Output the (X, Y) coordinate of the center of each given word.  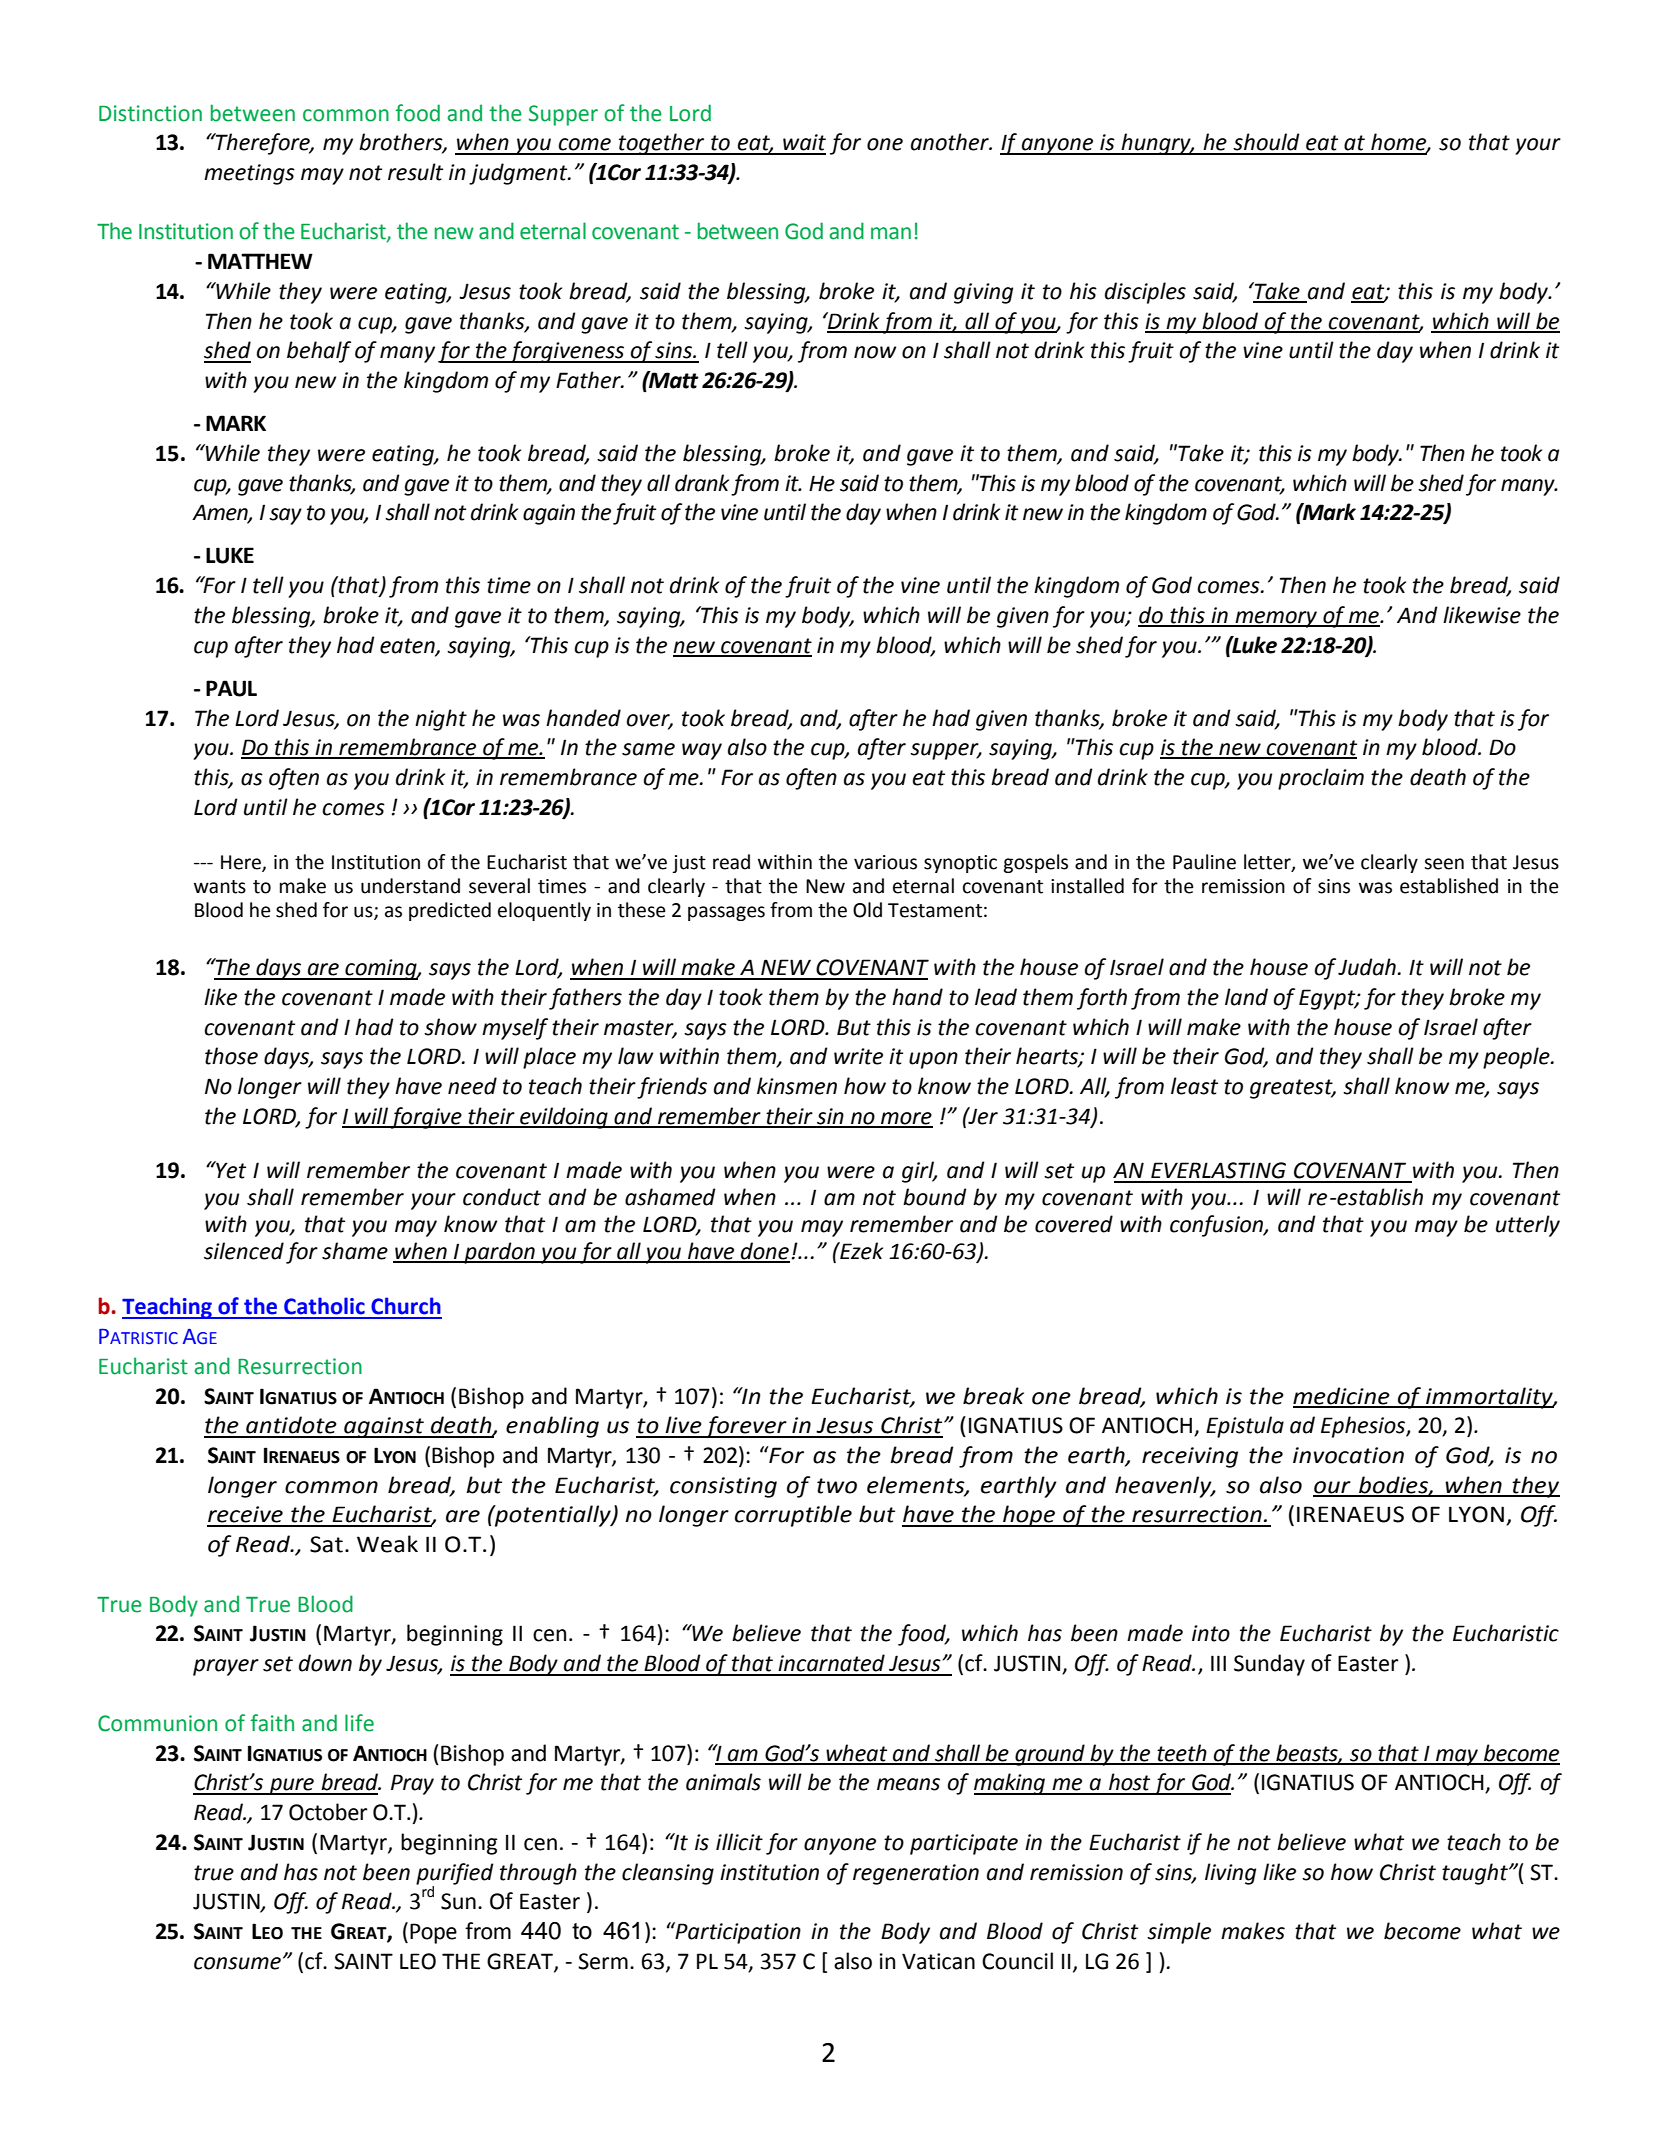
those (231, 1056)
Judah (1367, 967)
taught (1476, 1874)
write (858, 1056)
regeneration (916, 1874)
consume (237, 1963)
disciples (1145, 293)
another (951, 142)
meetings (249, 174)
